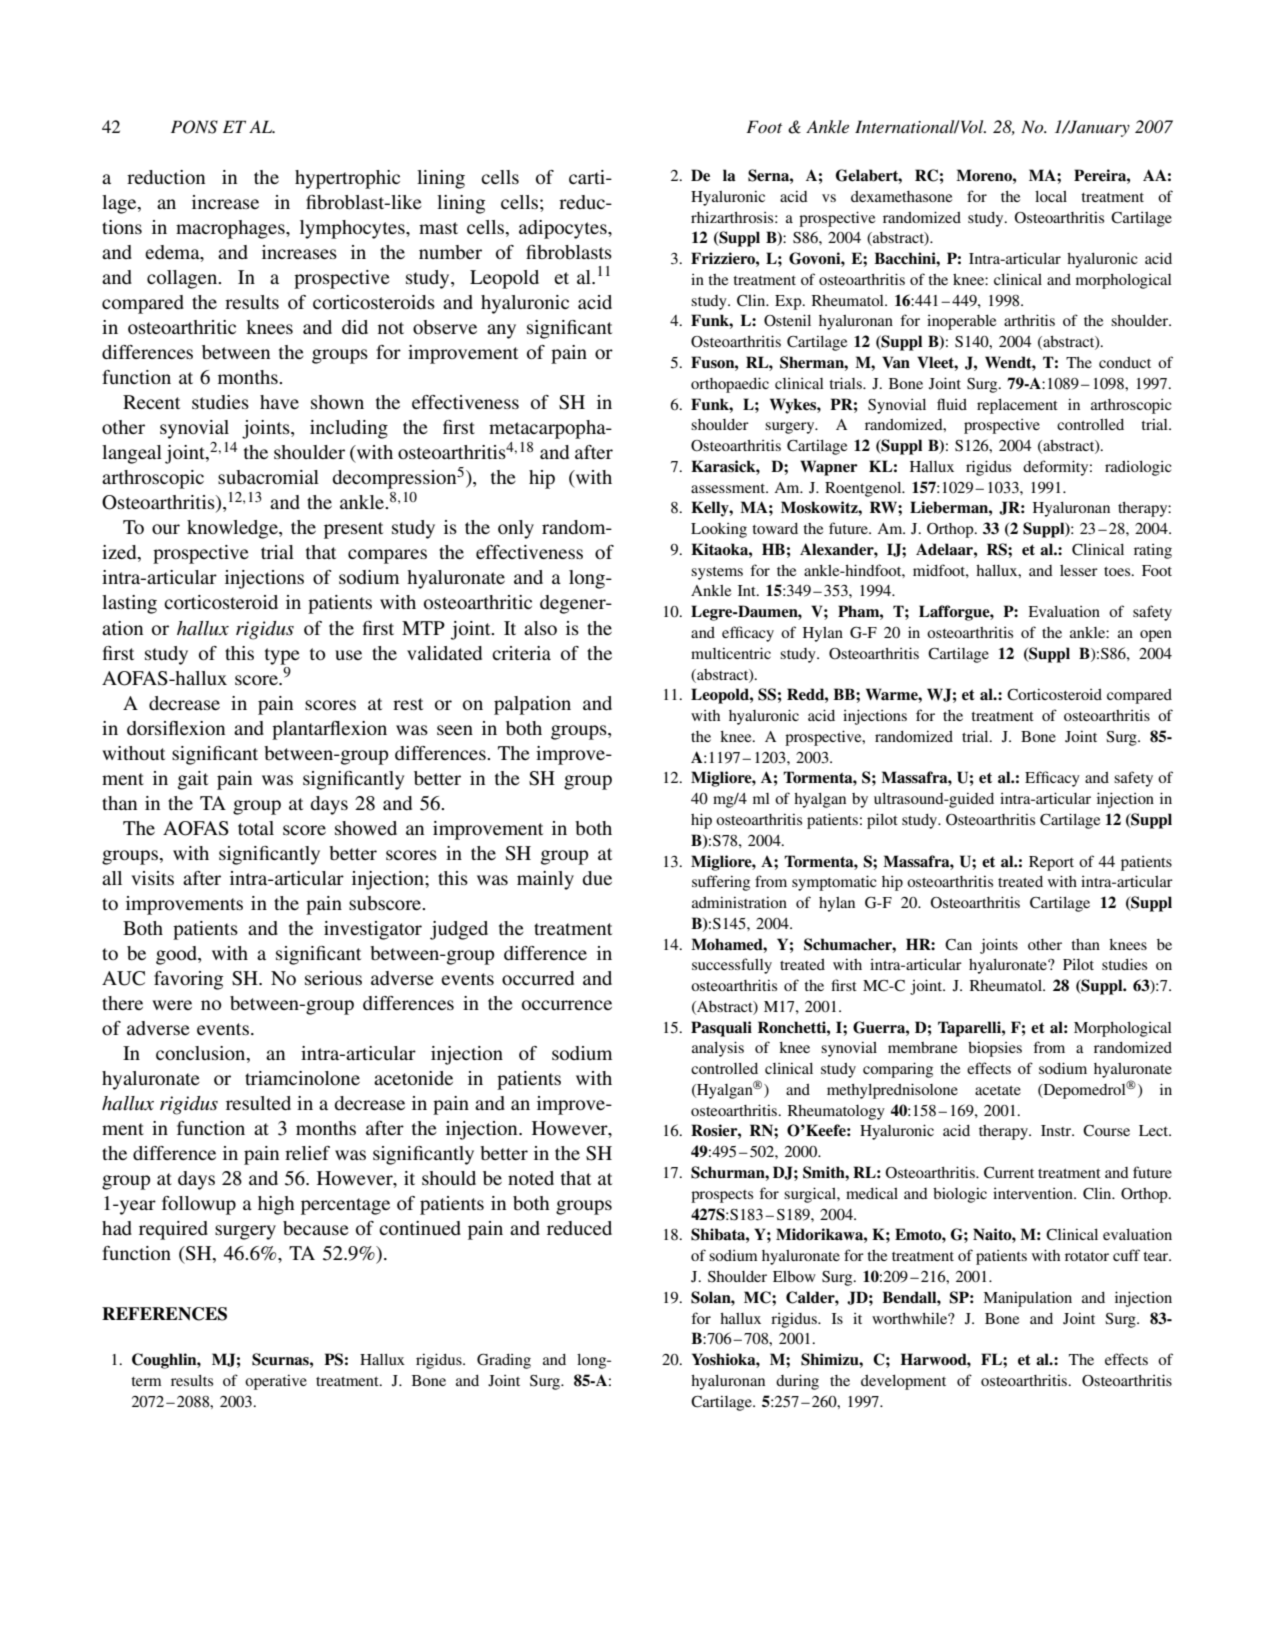  What do you see at coordinates (564, 229) in the image?
I see `adipocytes` at bounding box center [564, 229].
